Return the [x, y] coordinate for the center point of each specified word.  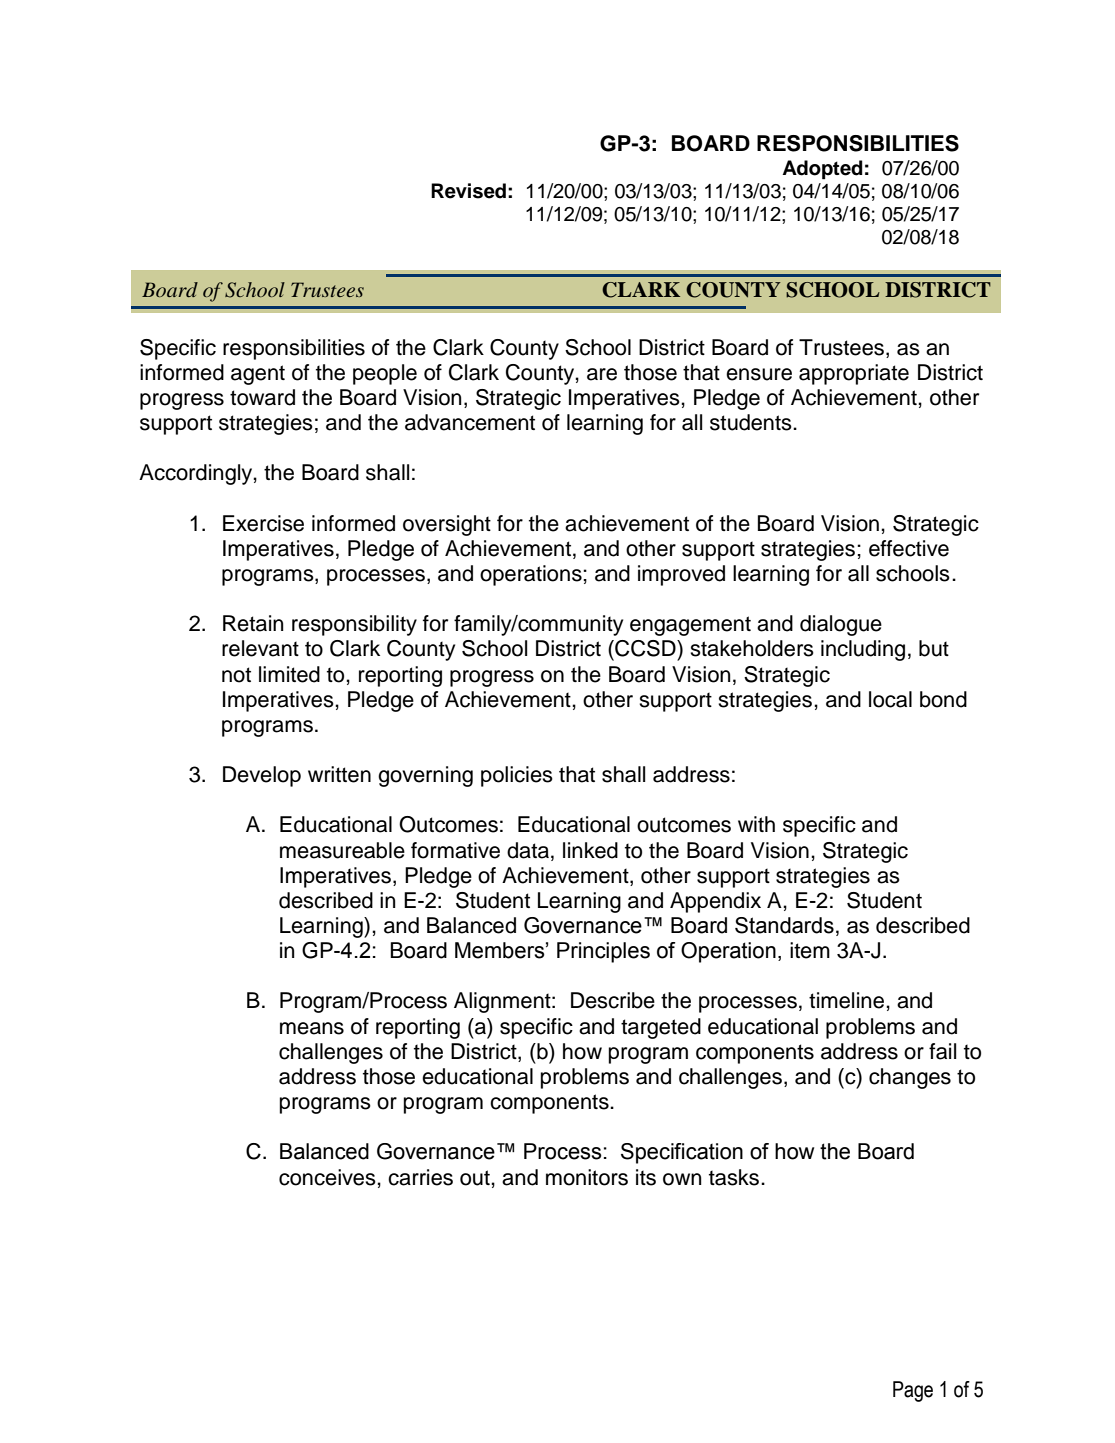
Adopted [822, 170]
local [890, 699]
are [602, 374]
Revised [468, 191]
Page [913, 1391]
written [339, 774]
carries [420, 1177]
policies [517, 776]
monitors [587, 1177]
